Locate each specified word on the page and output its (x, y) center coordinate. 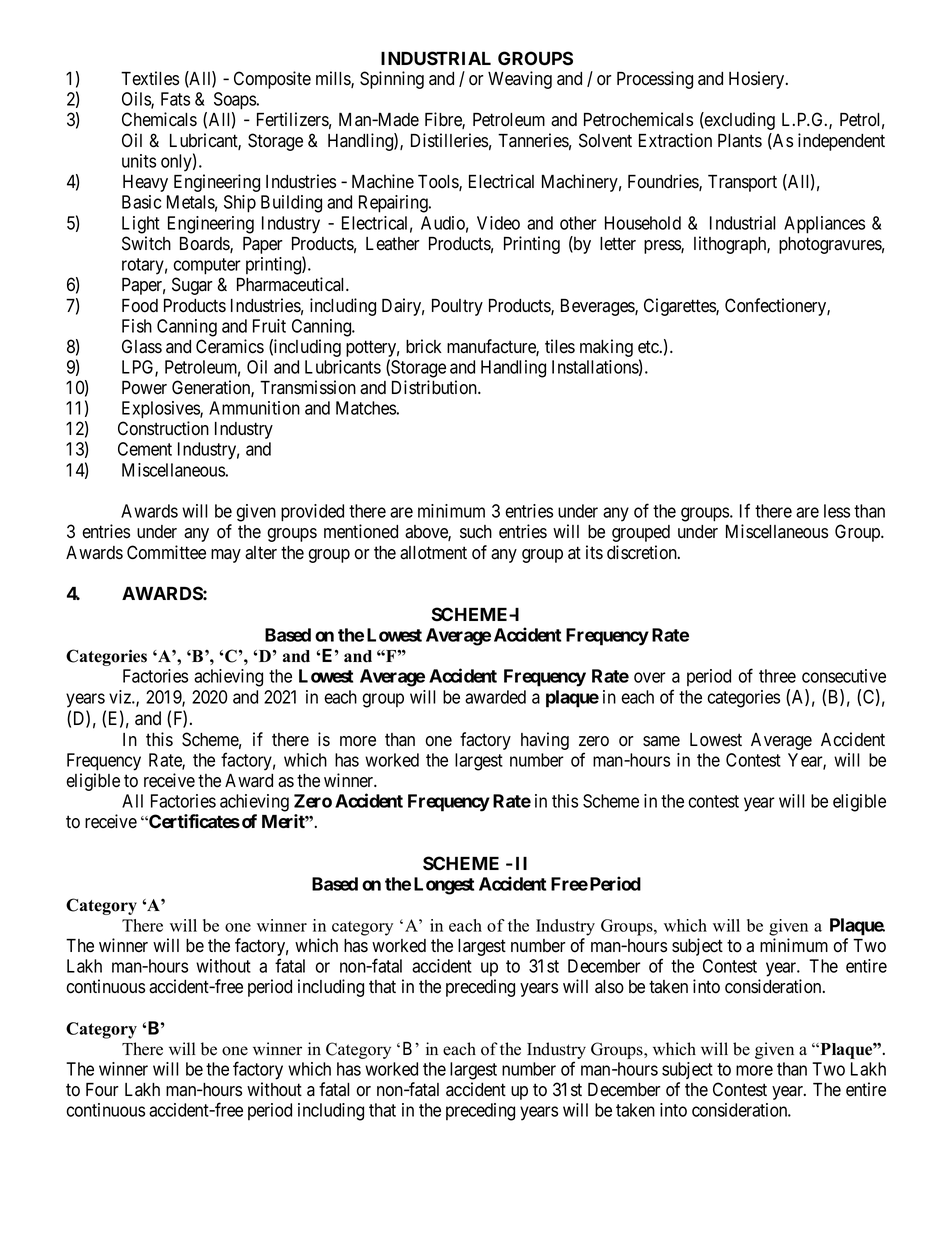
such (476, 532)
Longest (444, 886)
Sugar (192, 286)
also (609, 987)
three (777, 676)
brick (424, 346)
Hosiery (758, 80)
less (837, 511)
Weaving (520, 80)
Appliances (824, 225)
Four (102, 1090)
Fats (175, 99)
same (661, 741)
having (545, 741)
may (226, 556)
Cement (145, 449)
